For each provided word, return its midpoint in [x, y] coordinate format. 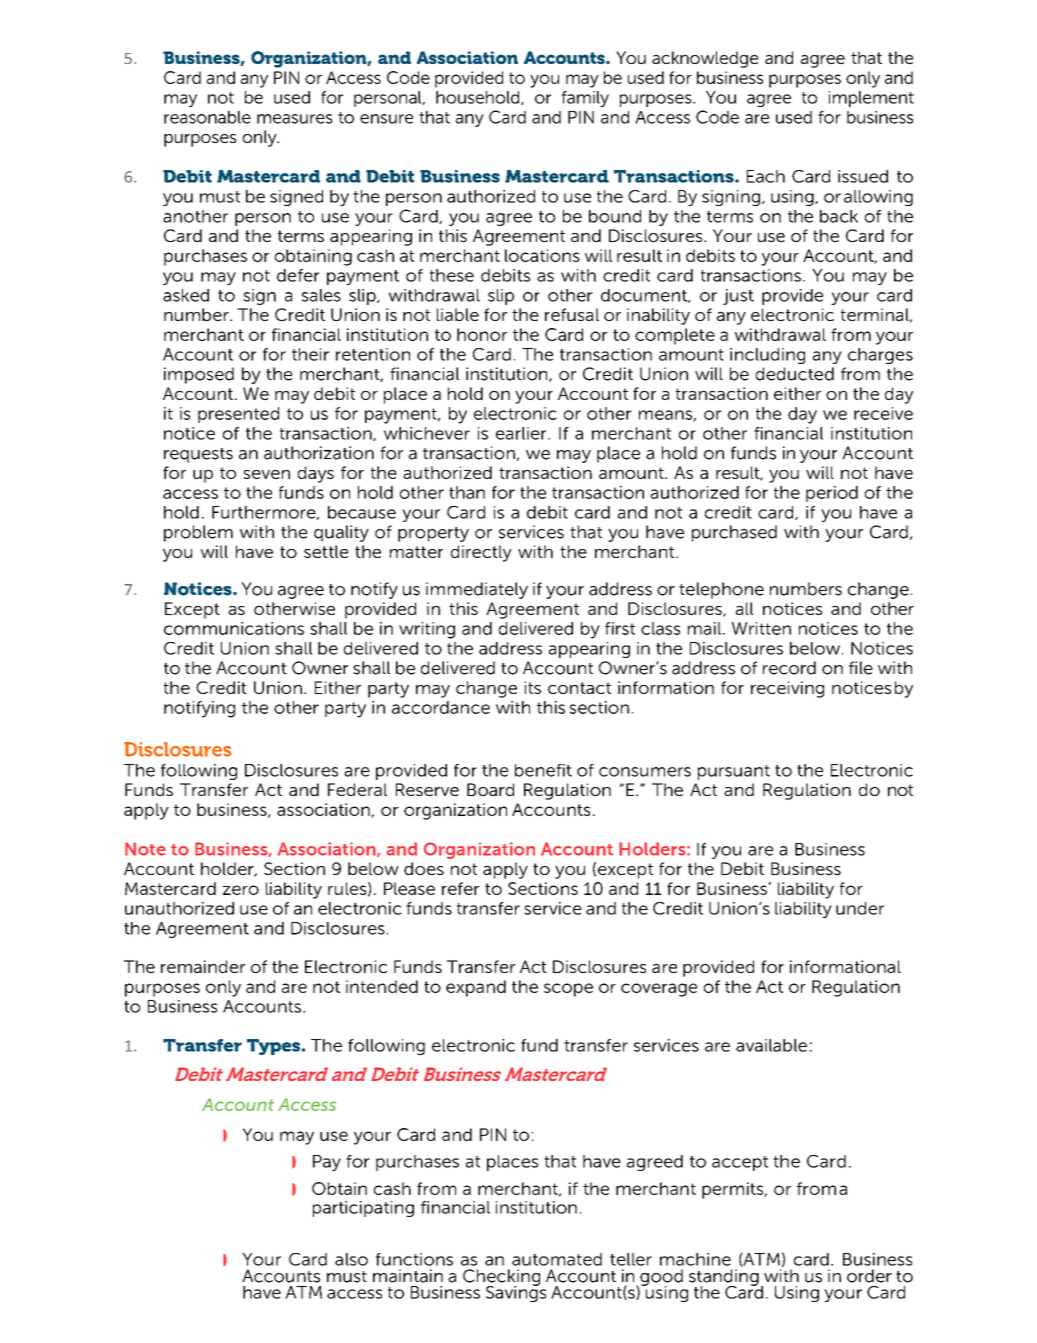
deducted [795, 374]
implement [871, 99]
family [585, 99]
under [860, 908]
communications [234, 628]
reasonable [207, 117]
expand [476, 988]
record [789, 668]
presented [238, 415]
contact [579, 688]
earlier [522, 433]
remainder [203, 966]
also [351, 1259]
